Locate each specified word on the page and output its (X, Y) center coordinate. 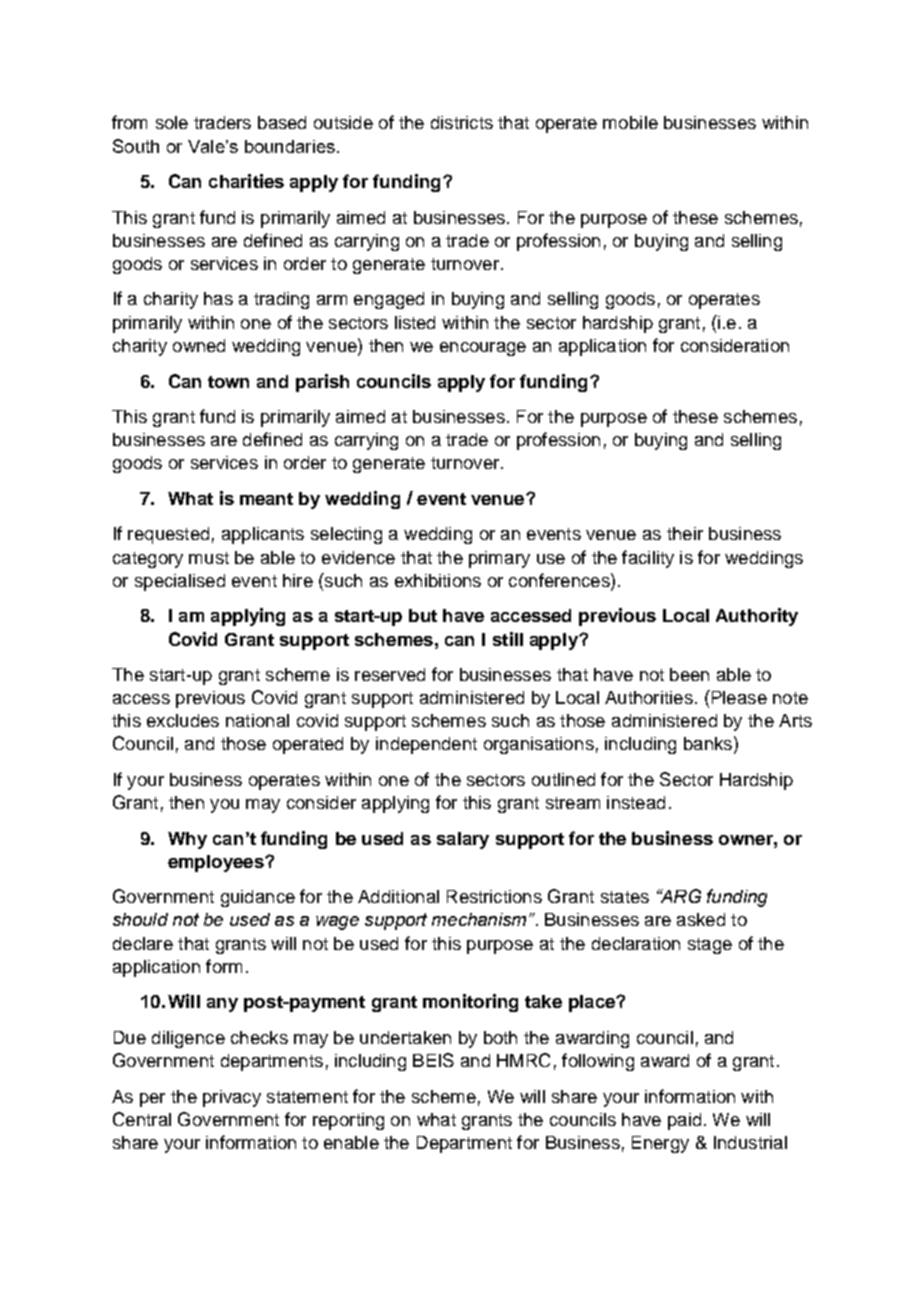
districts (462, 122)
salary (463, 840)
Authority (757, 617)
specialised (180, 582)
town (228, 382)
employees (217, 863)
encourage (483, 349)
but (423, 615)
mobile (630, 122)
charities (246, 181)
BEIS (433, 1060)
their (685, 533)
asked (701, 919)
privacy (232, 1098)
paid (684, 1121)
